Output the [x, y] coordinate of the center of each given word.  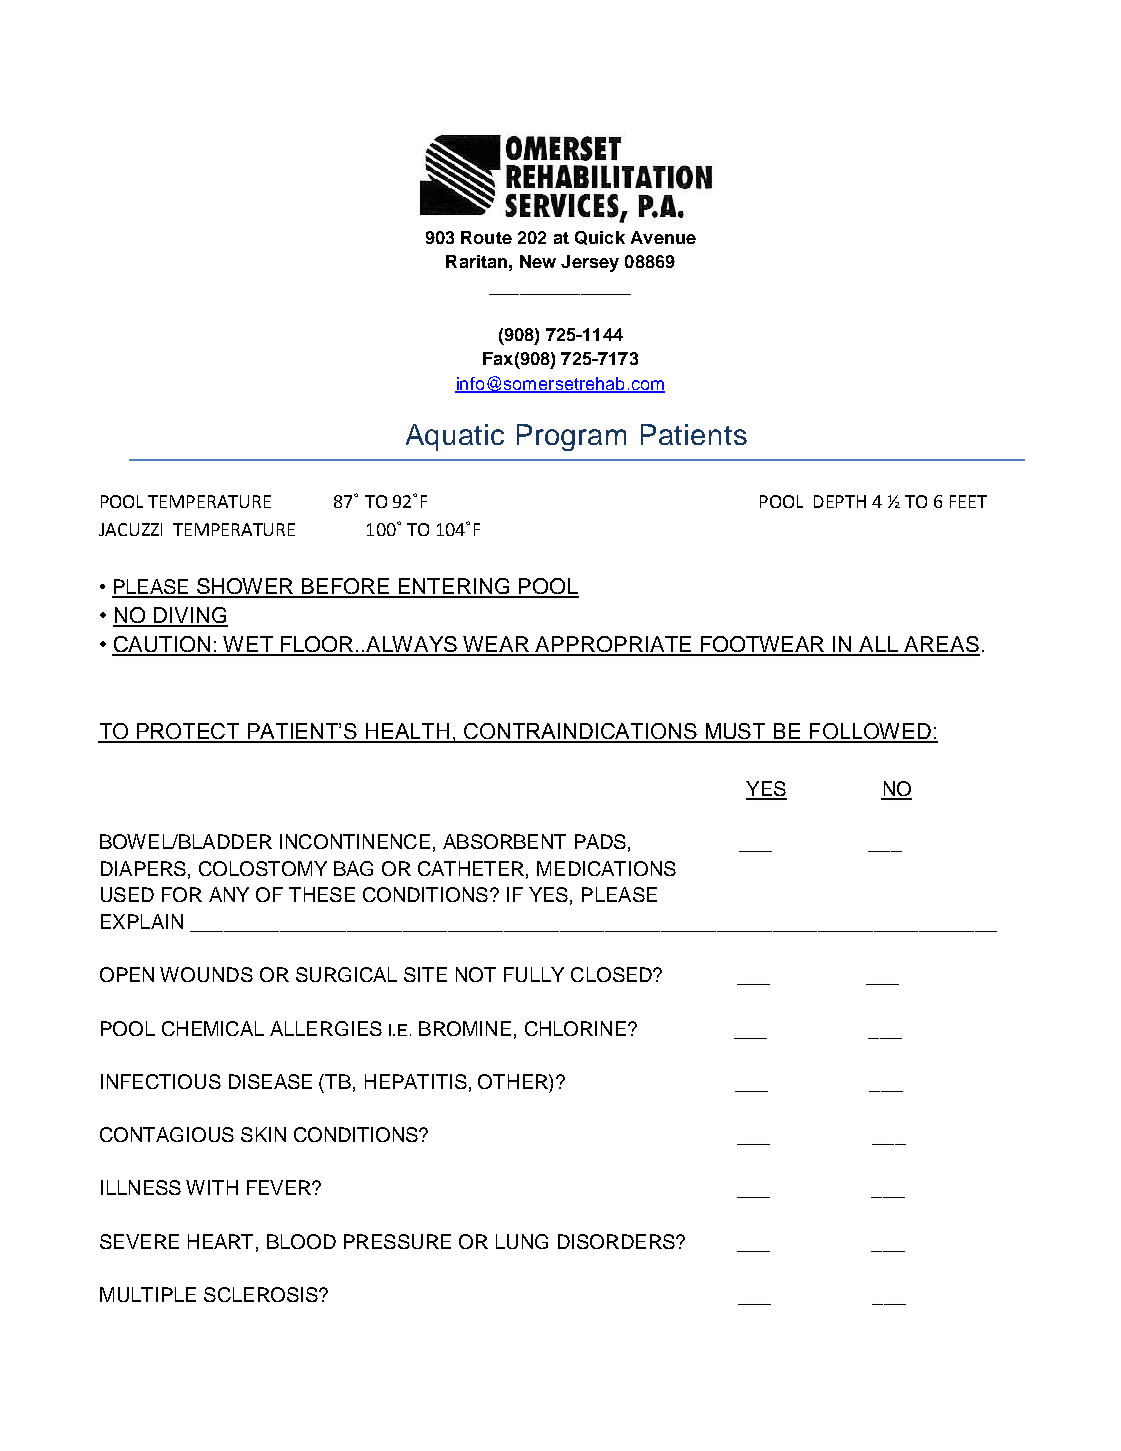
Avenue [663, 237]
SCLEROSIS [262, 1294]
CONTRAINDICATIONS [581, 732]
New [538, 261]
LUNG [522, 1241]
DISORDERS [617, 1241]
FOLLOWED [870, 732]
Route [486, 237]
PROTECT [188, 732]
